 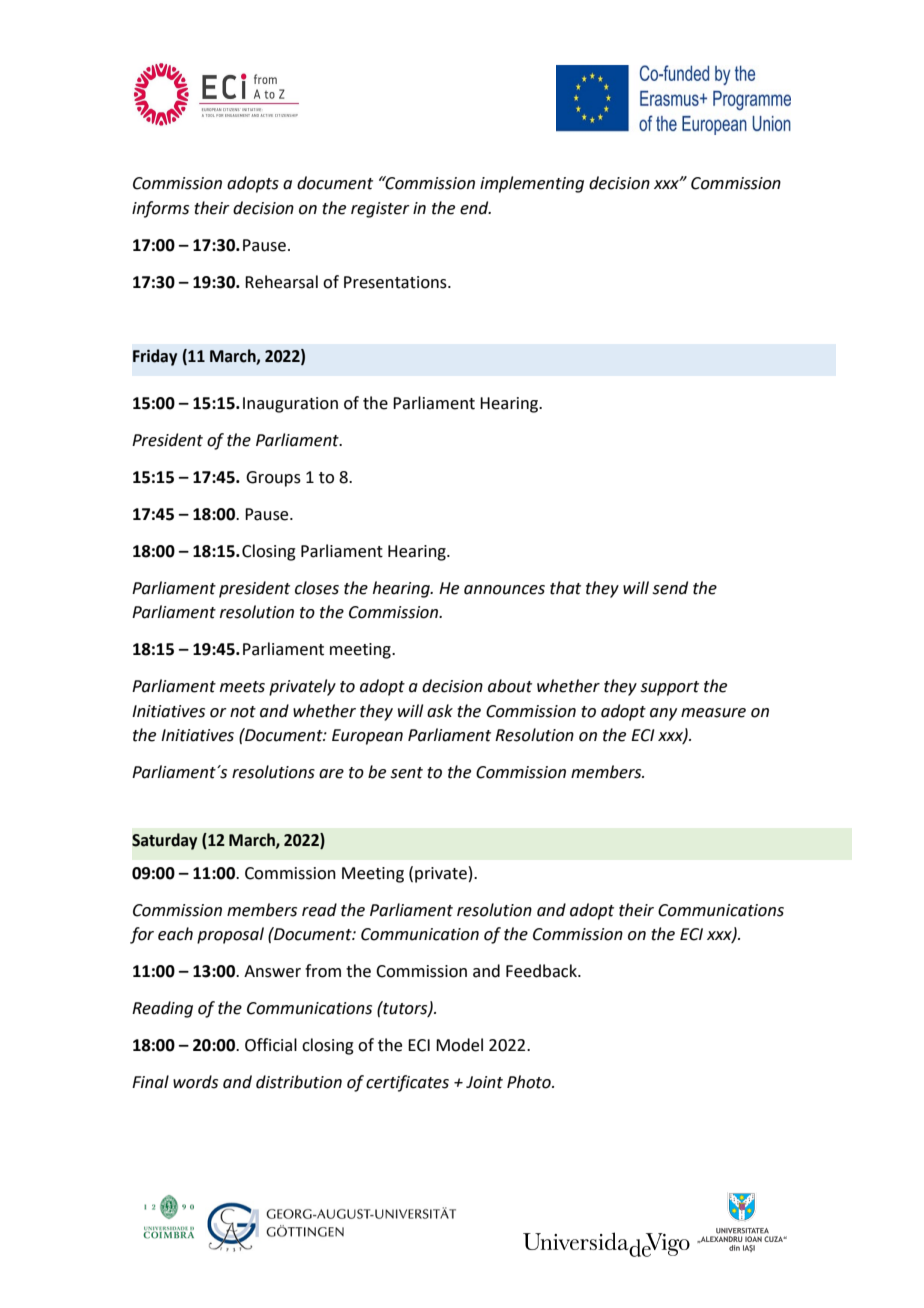 What do you see at coordinates (504, 590) in the screenshot?
I see `announces` at bounding box center [504, 590].
